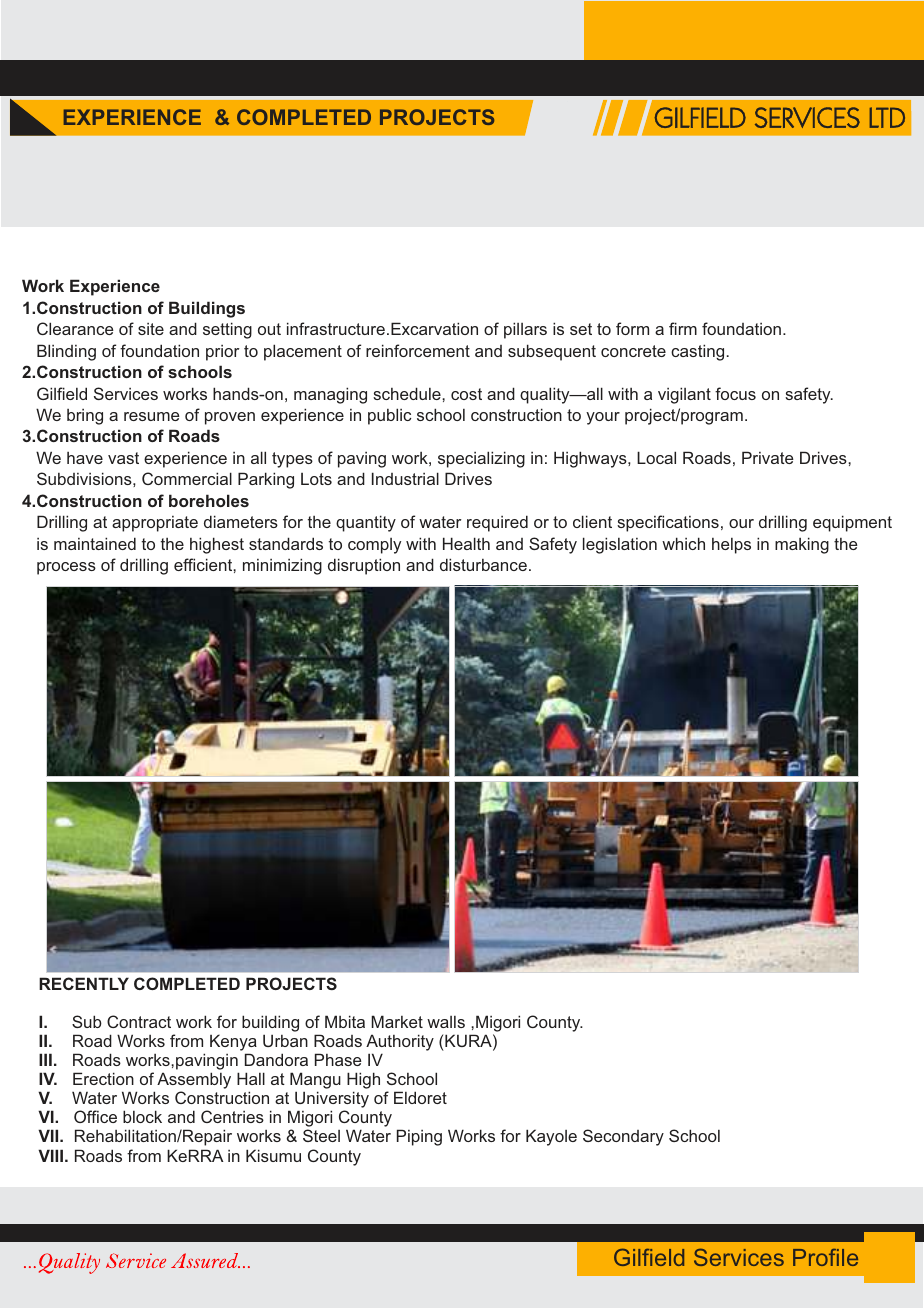 This image has height=1308, width=924. I want to click on casting, so click(697, 352).
